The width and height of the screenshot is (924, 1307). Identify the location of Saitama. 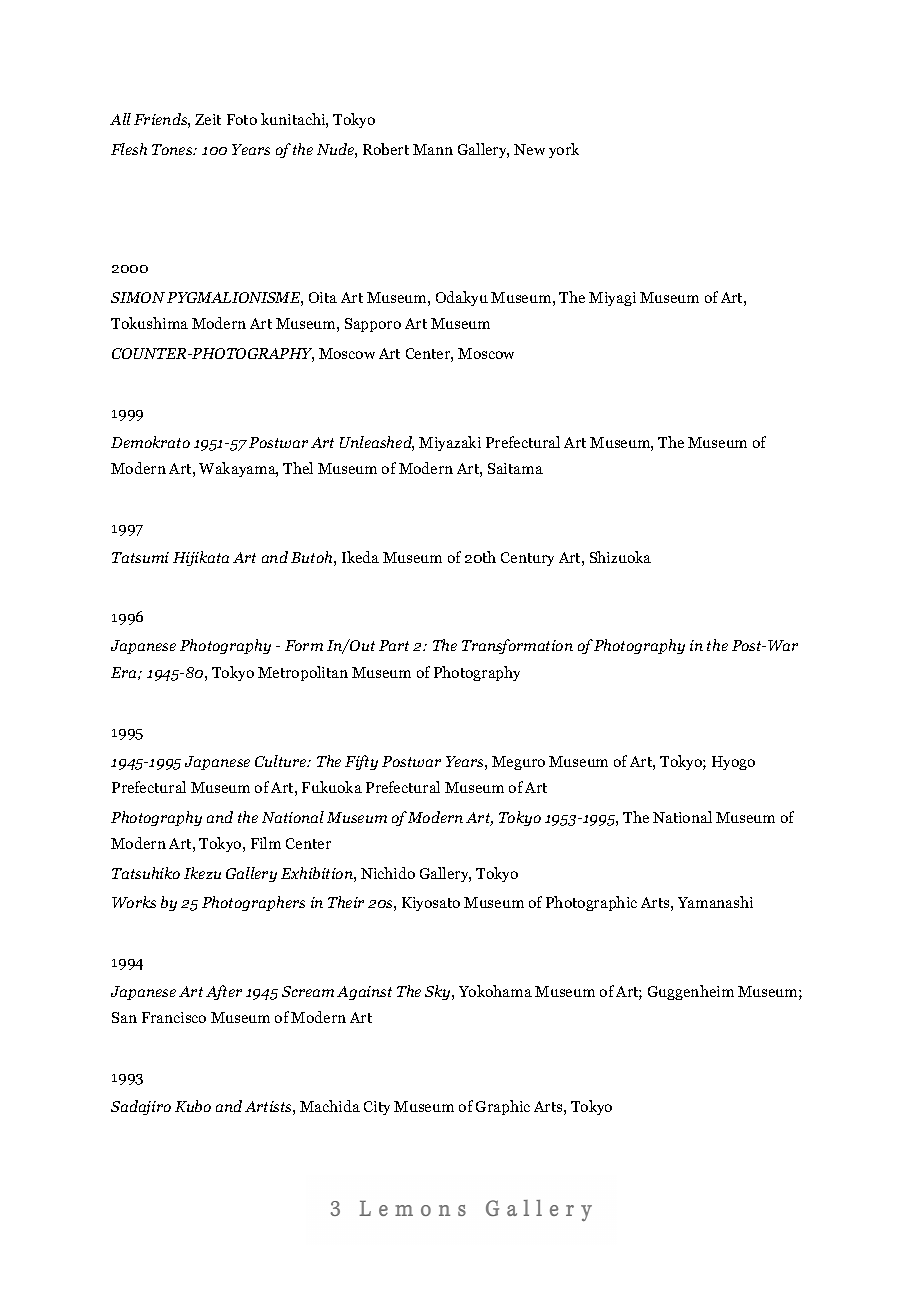
(515, 468).
